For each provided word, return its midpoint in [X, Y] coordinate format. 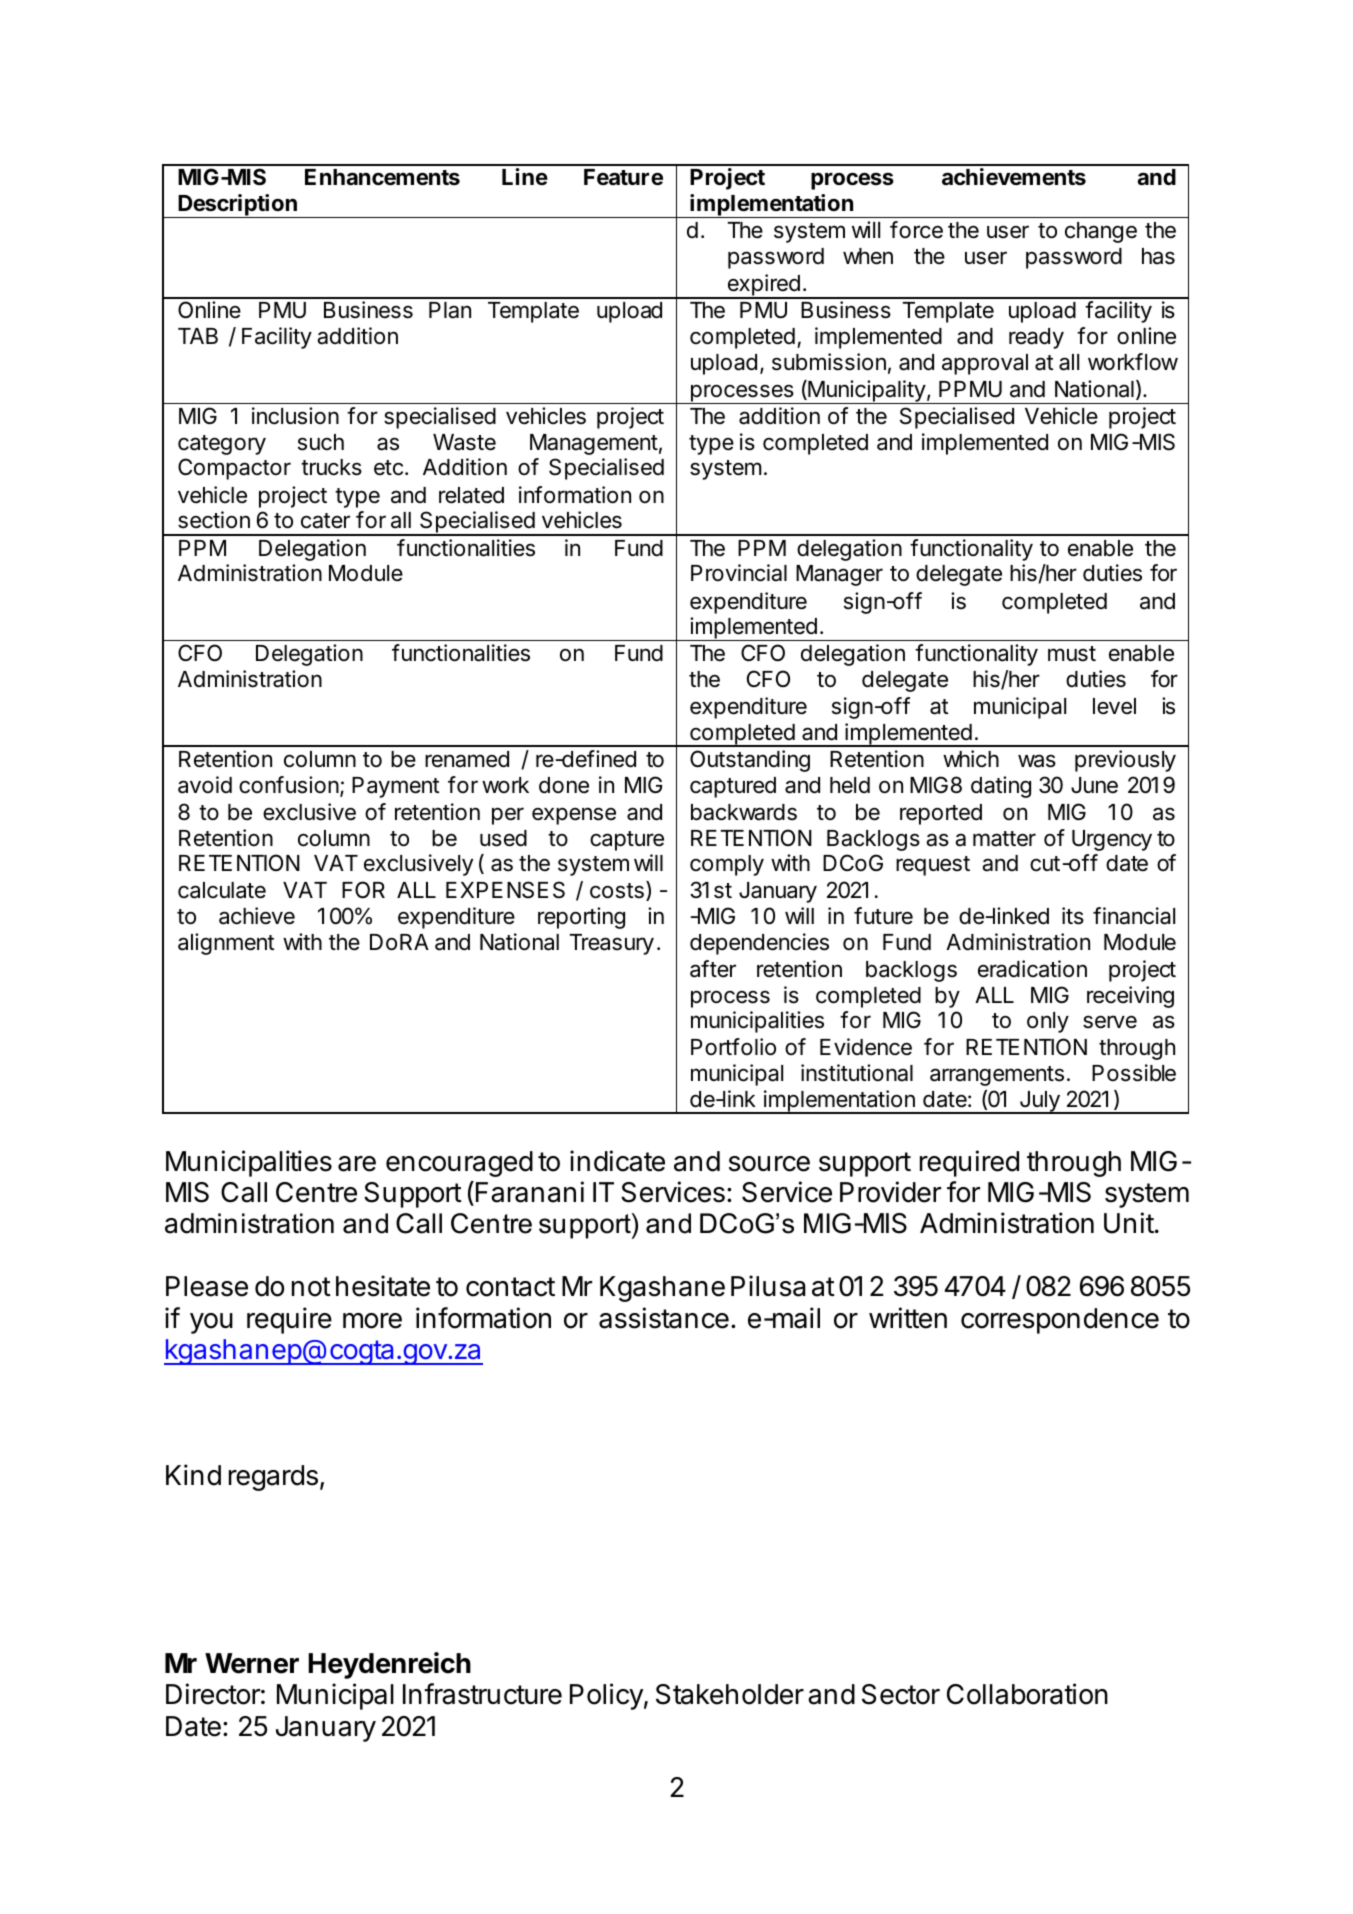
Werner [252, 1663]
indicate [617, 1161]
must [1072, 654]
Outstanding [750, 761]
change [1101, 232]
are [357, 1164]
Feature [623, 177]
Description [238, 206]
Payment [395, 787]
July [1039, 1102]
